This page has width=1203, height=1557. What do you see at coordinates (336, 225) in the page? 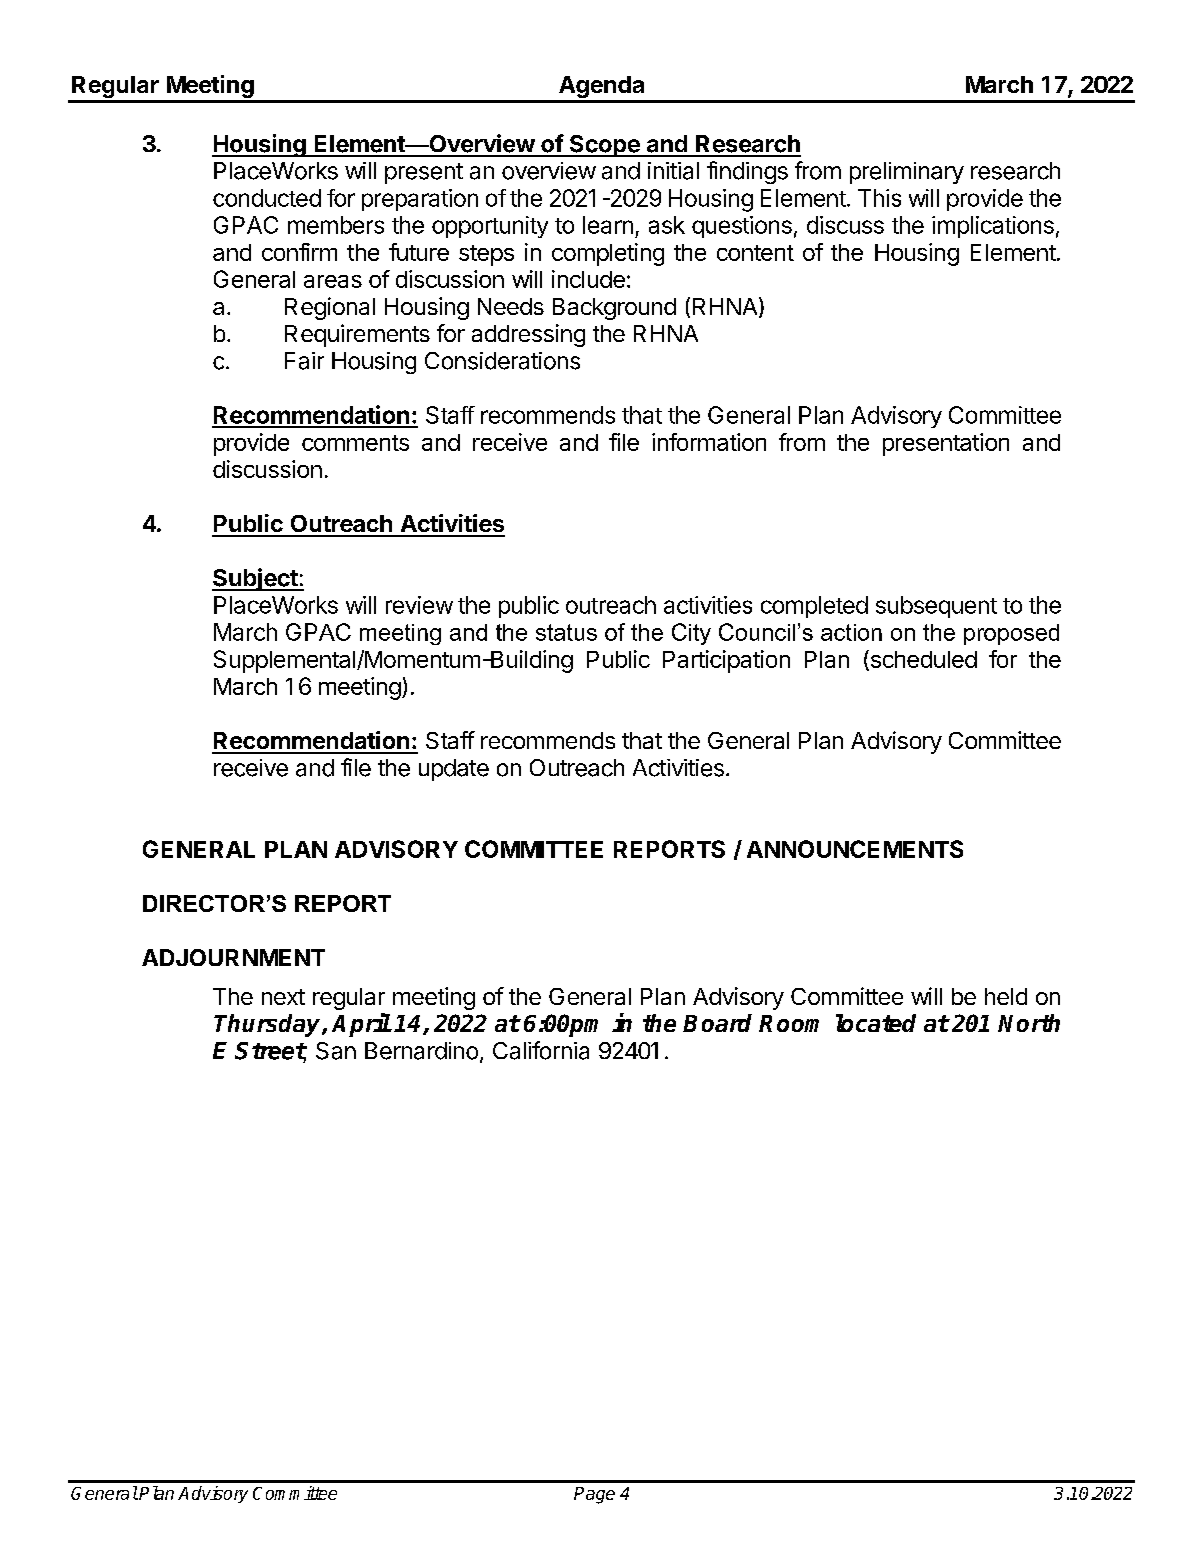
I see `members` at bounding box center [336, 225].
